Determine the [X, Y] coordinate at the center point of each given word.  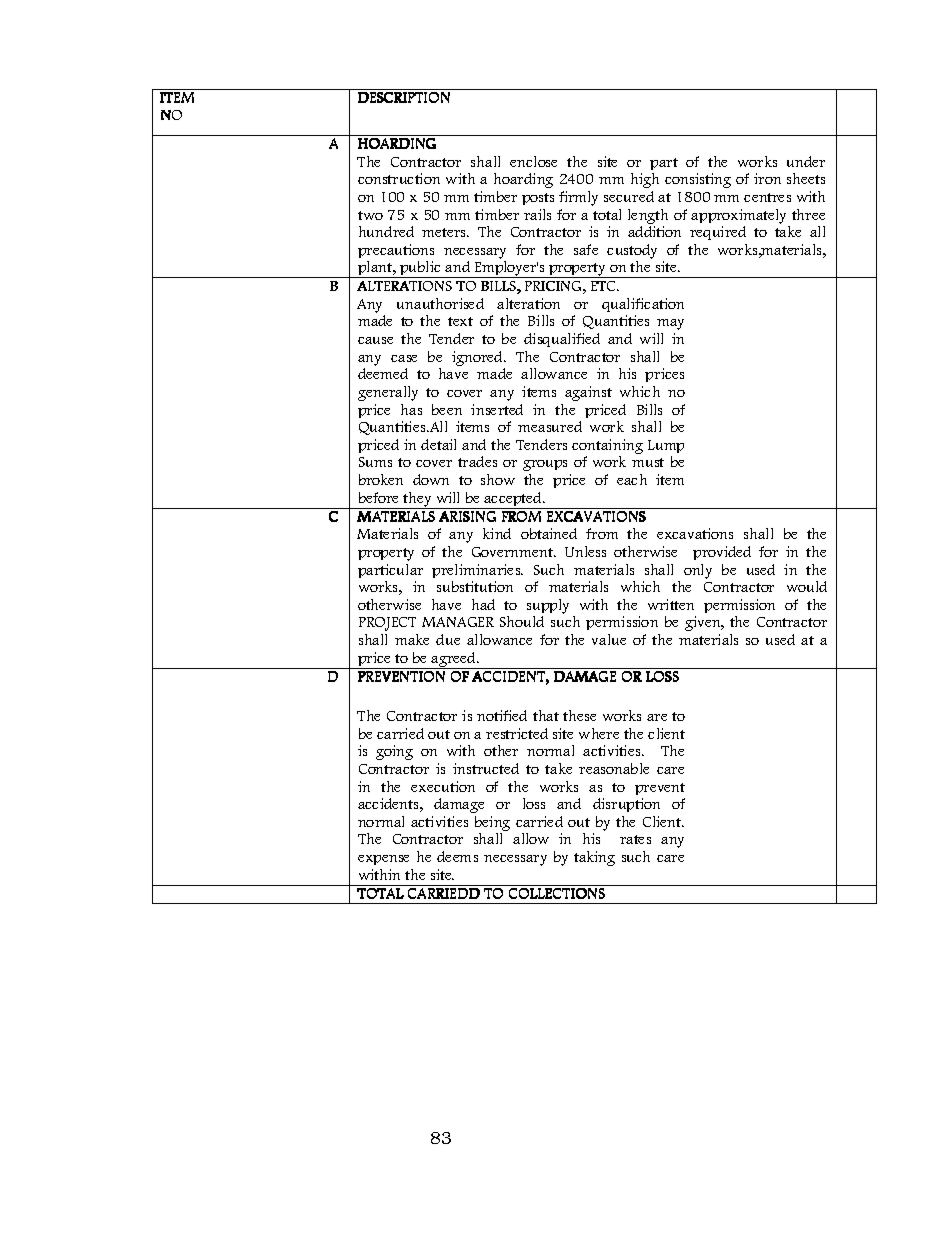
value [609, 639]
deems [457, 856]
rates [635, 839]
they [418, 500]
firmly [578, 198]
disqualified [562, 340]
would [807, 586]
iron [767, 178]
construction [399, 178]
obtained [549, 533]
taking [594, 858]
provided [722, 553]
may [670, 324]
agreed [454, 660]
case [404, 358]
